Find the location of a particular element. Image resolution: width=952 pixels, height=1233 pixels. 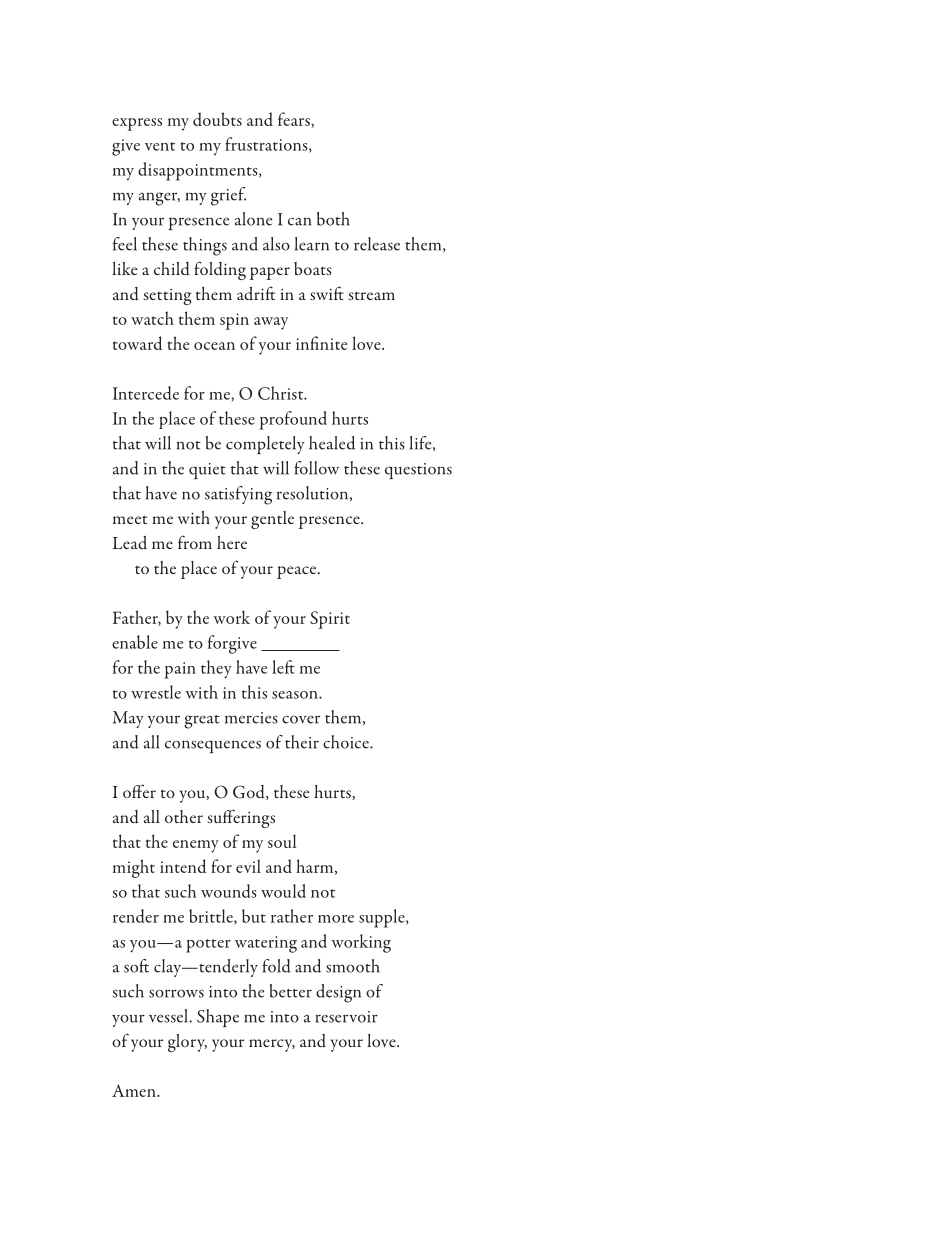

mercy is located at coordinates (272, 1045).
